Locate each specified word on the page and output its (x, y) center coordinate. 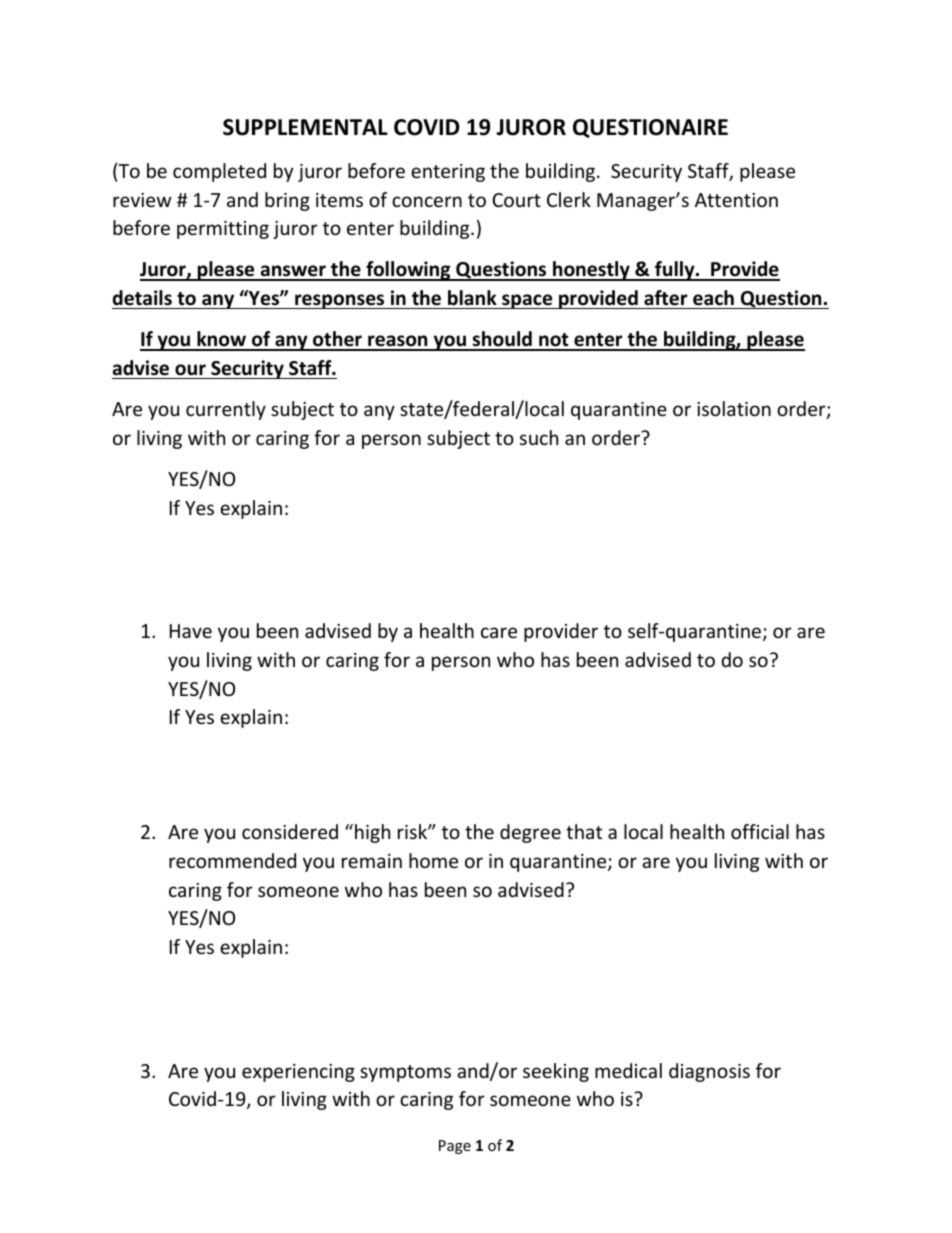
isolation (734, 408)
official (760, 831)
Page (455, 1147)
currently (226, 410)
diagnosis (709, 1072)
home (433, 860)
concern (427, 201)
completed (219, 172)
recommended (232, 860)
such (539, 437)
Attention (736, 200)
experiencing (298, 1073)
